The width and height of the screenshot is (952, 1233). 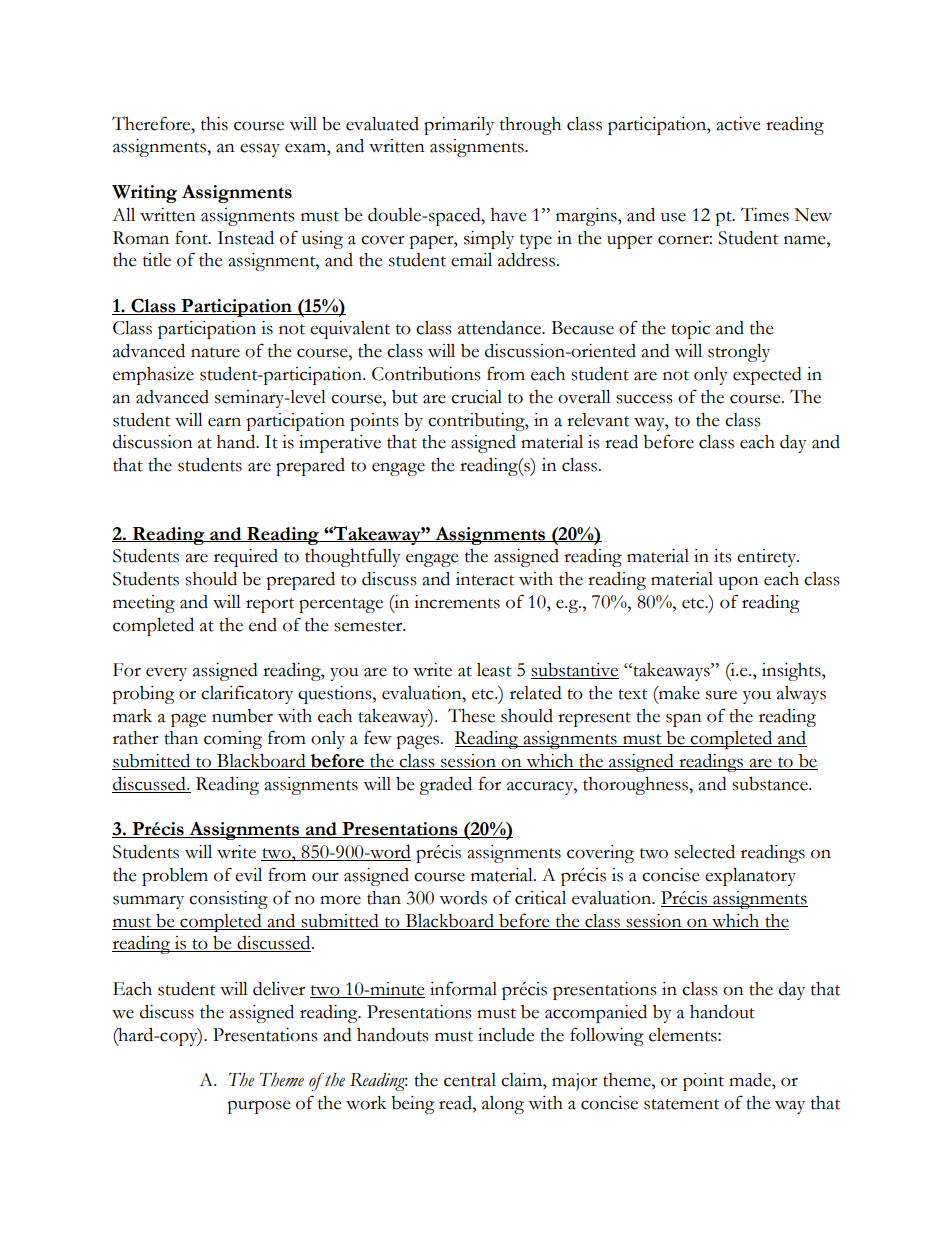 I want to click on report, so click(x=270, y=605).
